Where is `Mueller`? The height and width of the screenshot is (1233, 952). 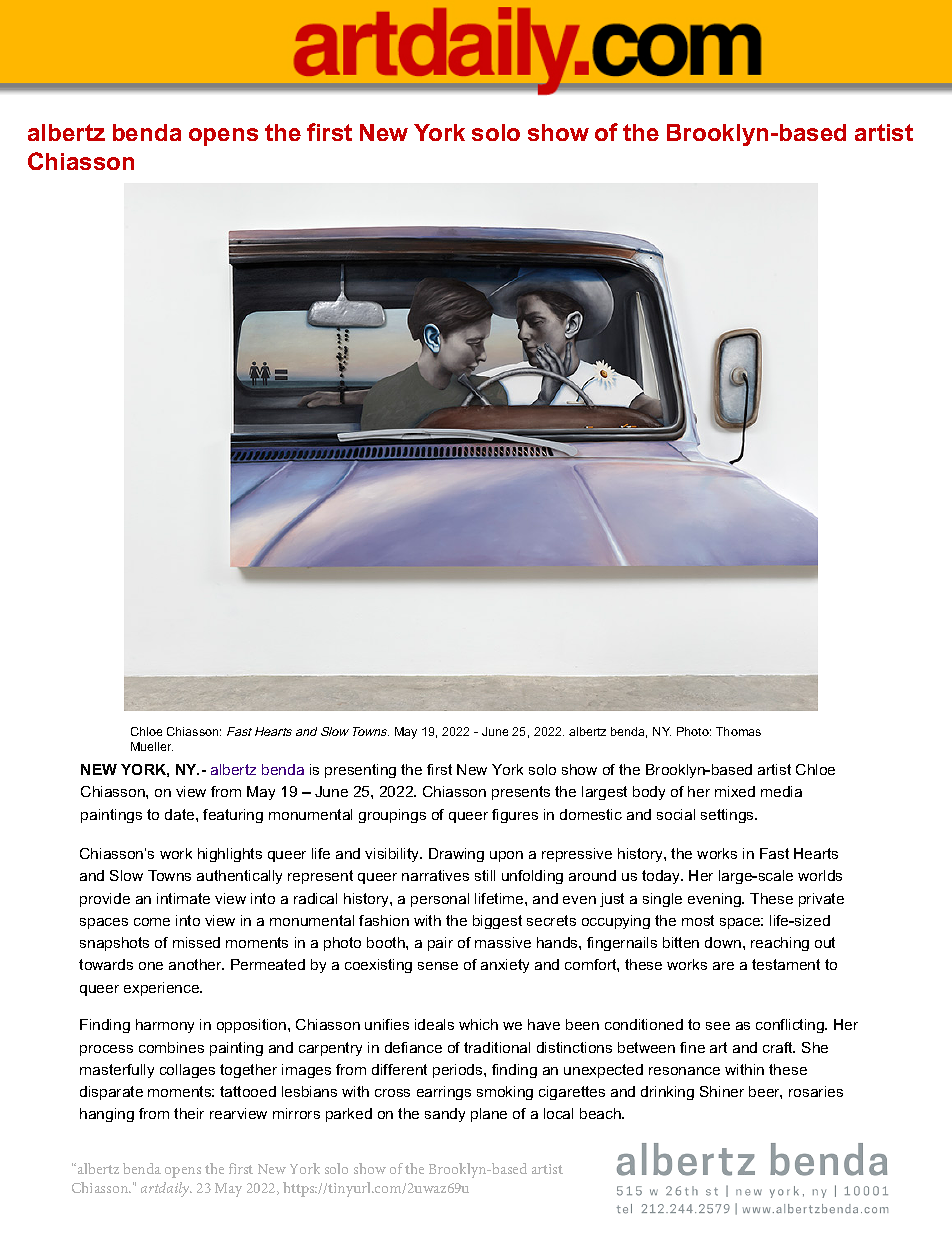 Mueller is located at coordinates (152, 746).
